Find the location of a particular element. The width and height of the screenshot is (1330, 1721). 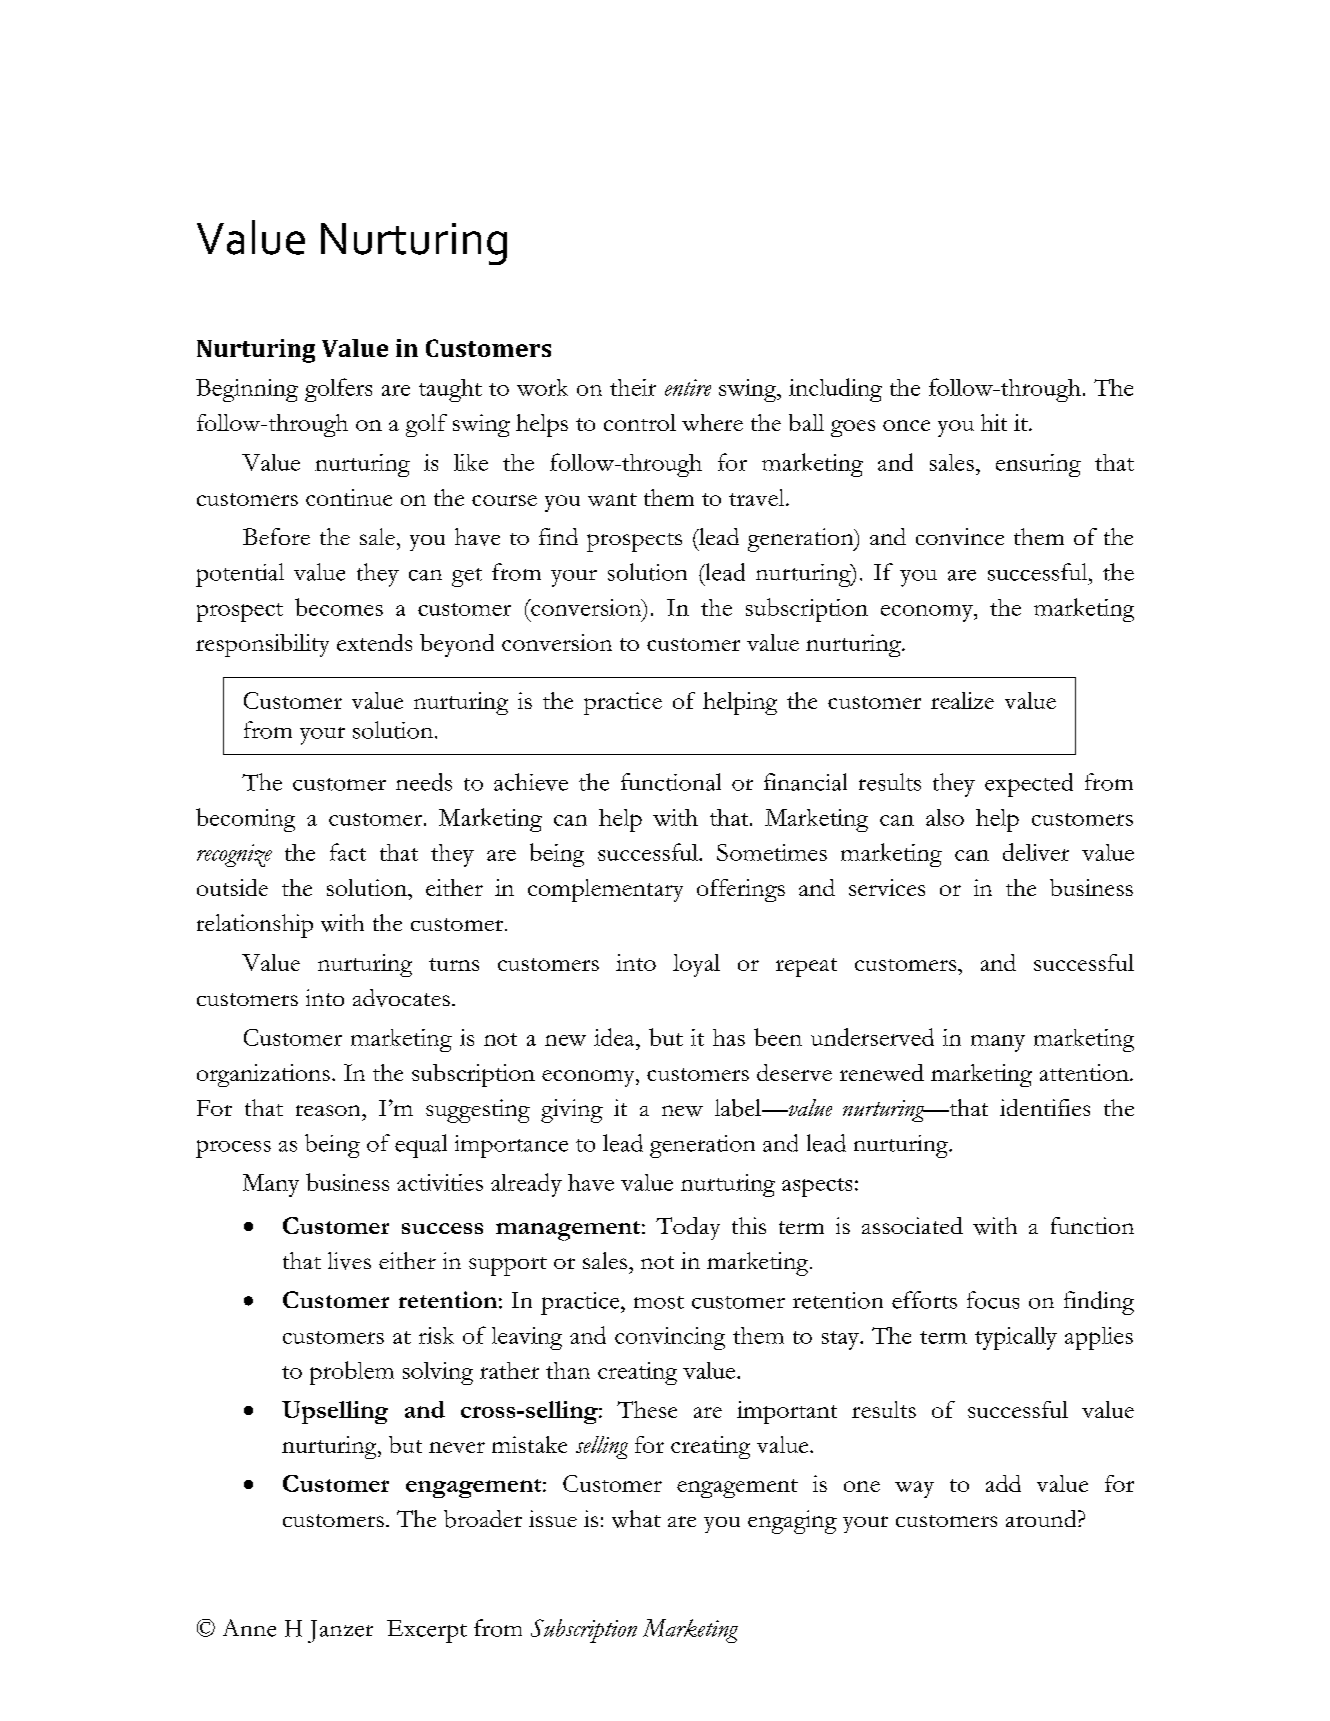

achieve is located at coordinates (531, 782).
